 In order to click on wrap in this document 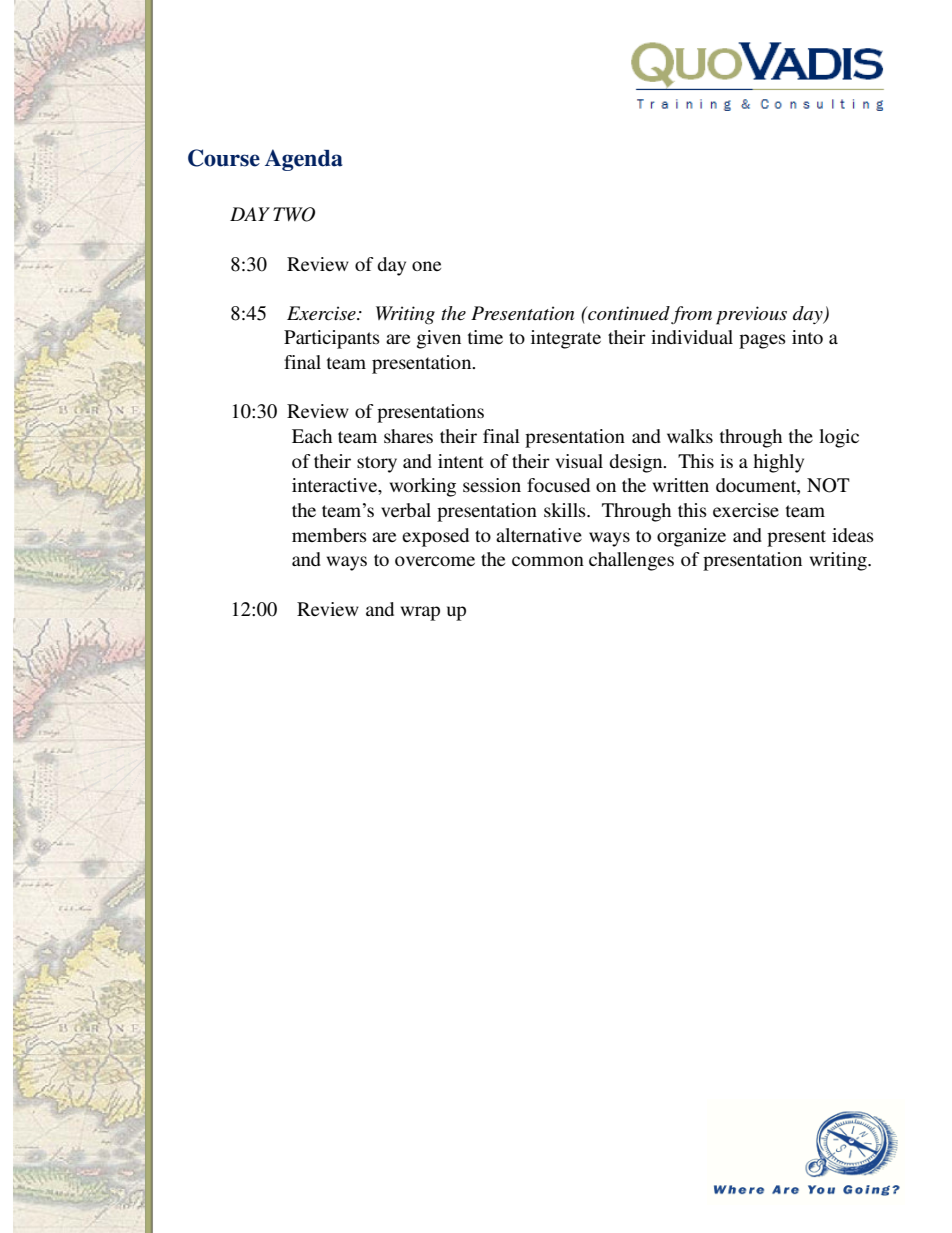, I will do `click(420, 613)`.
